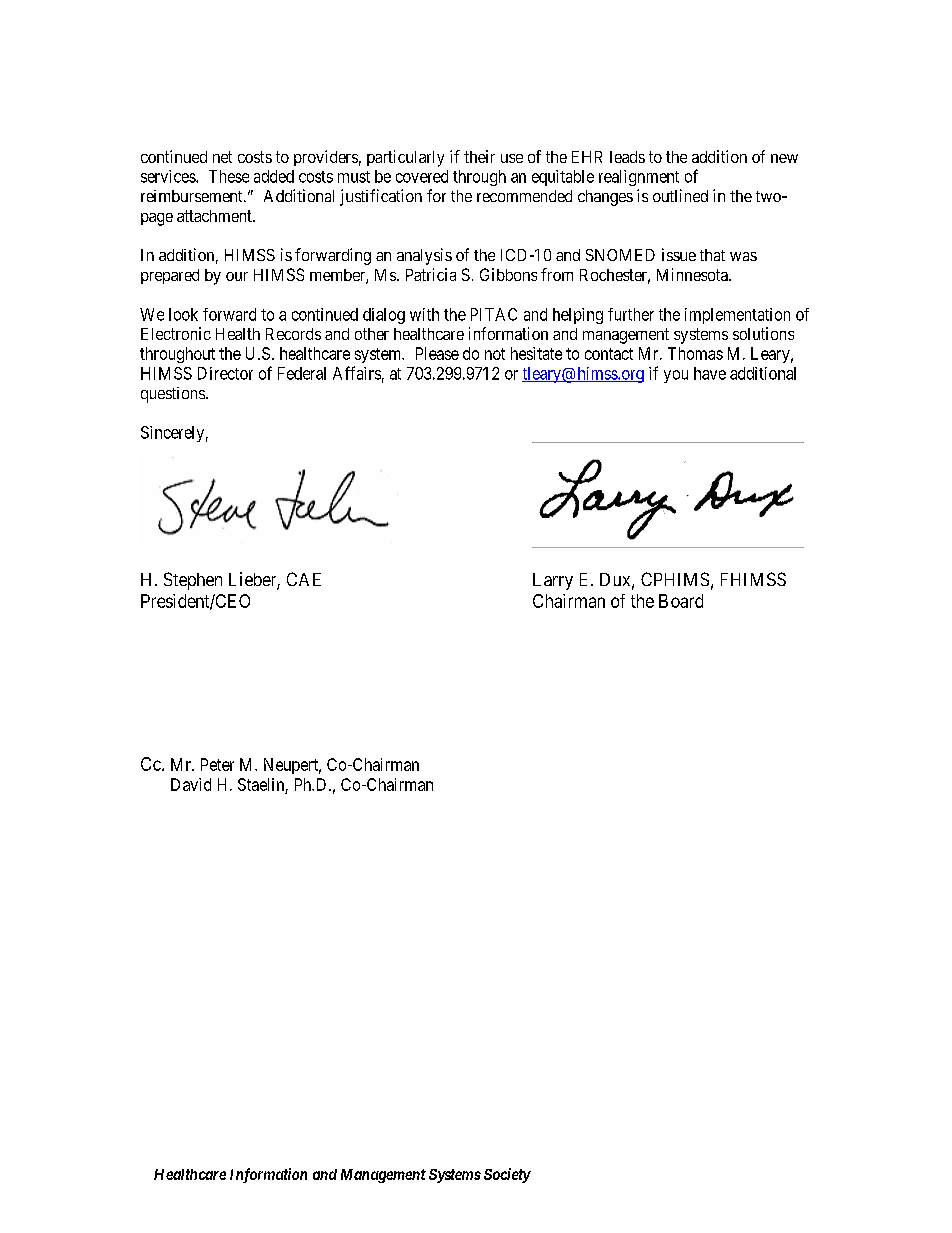 Image resolution: width=952 pixels, height=1233 pixels. Describe the element at coordinates (229, 176) in the page. I see `These` at that location.
